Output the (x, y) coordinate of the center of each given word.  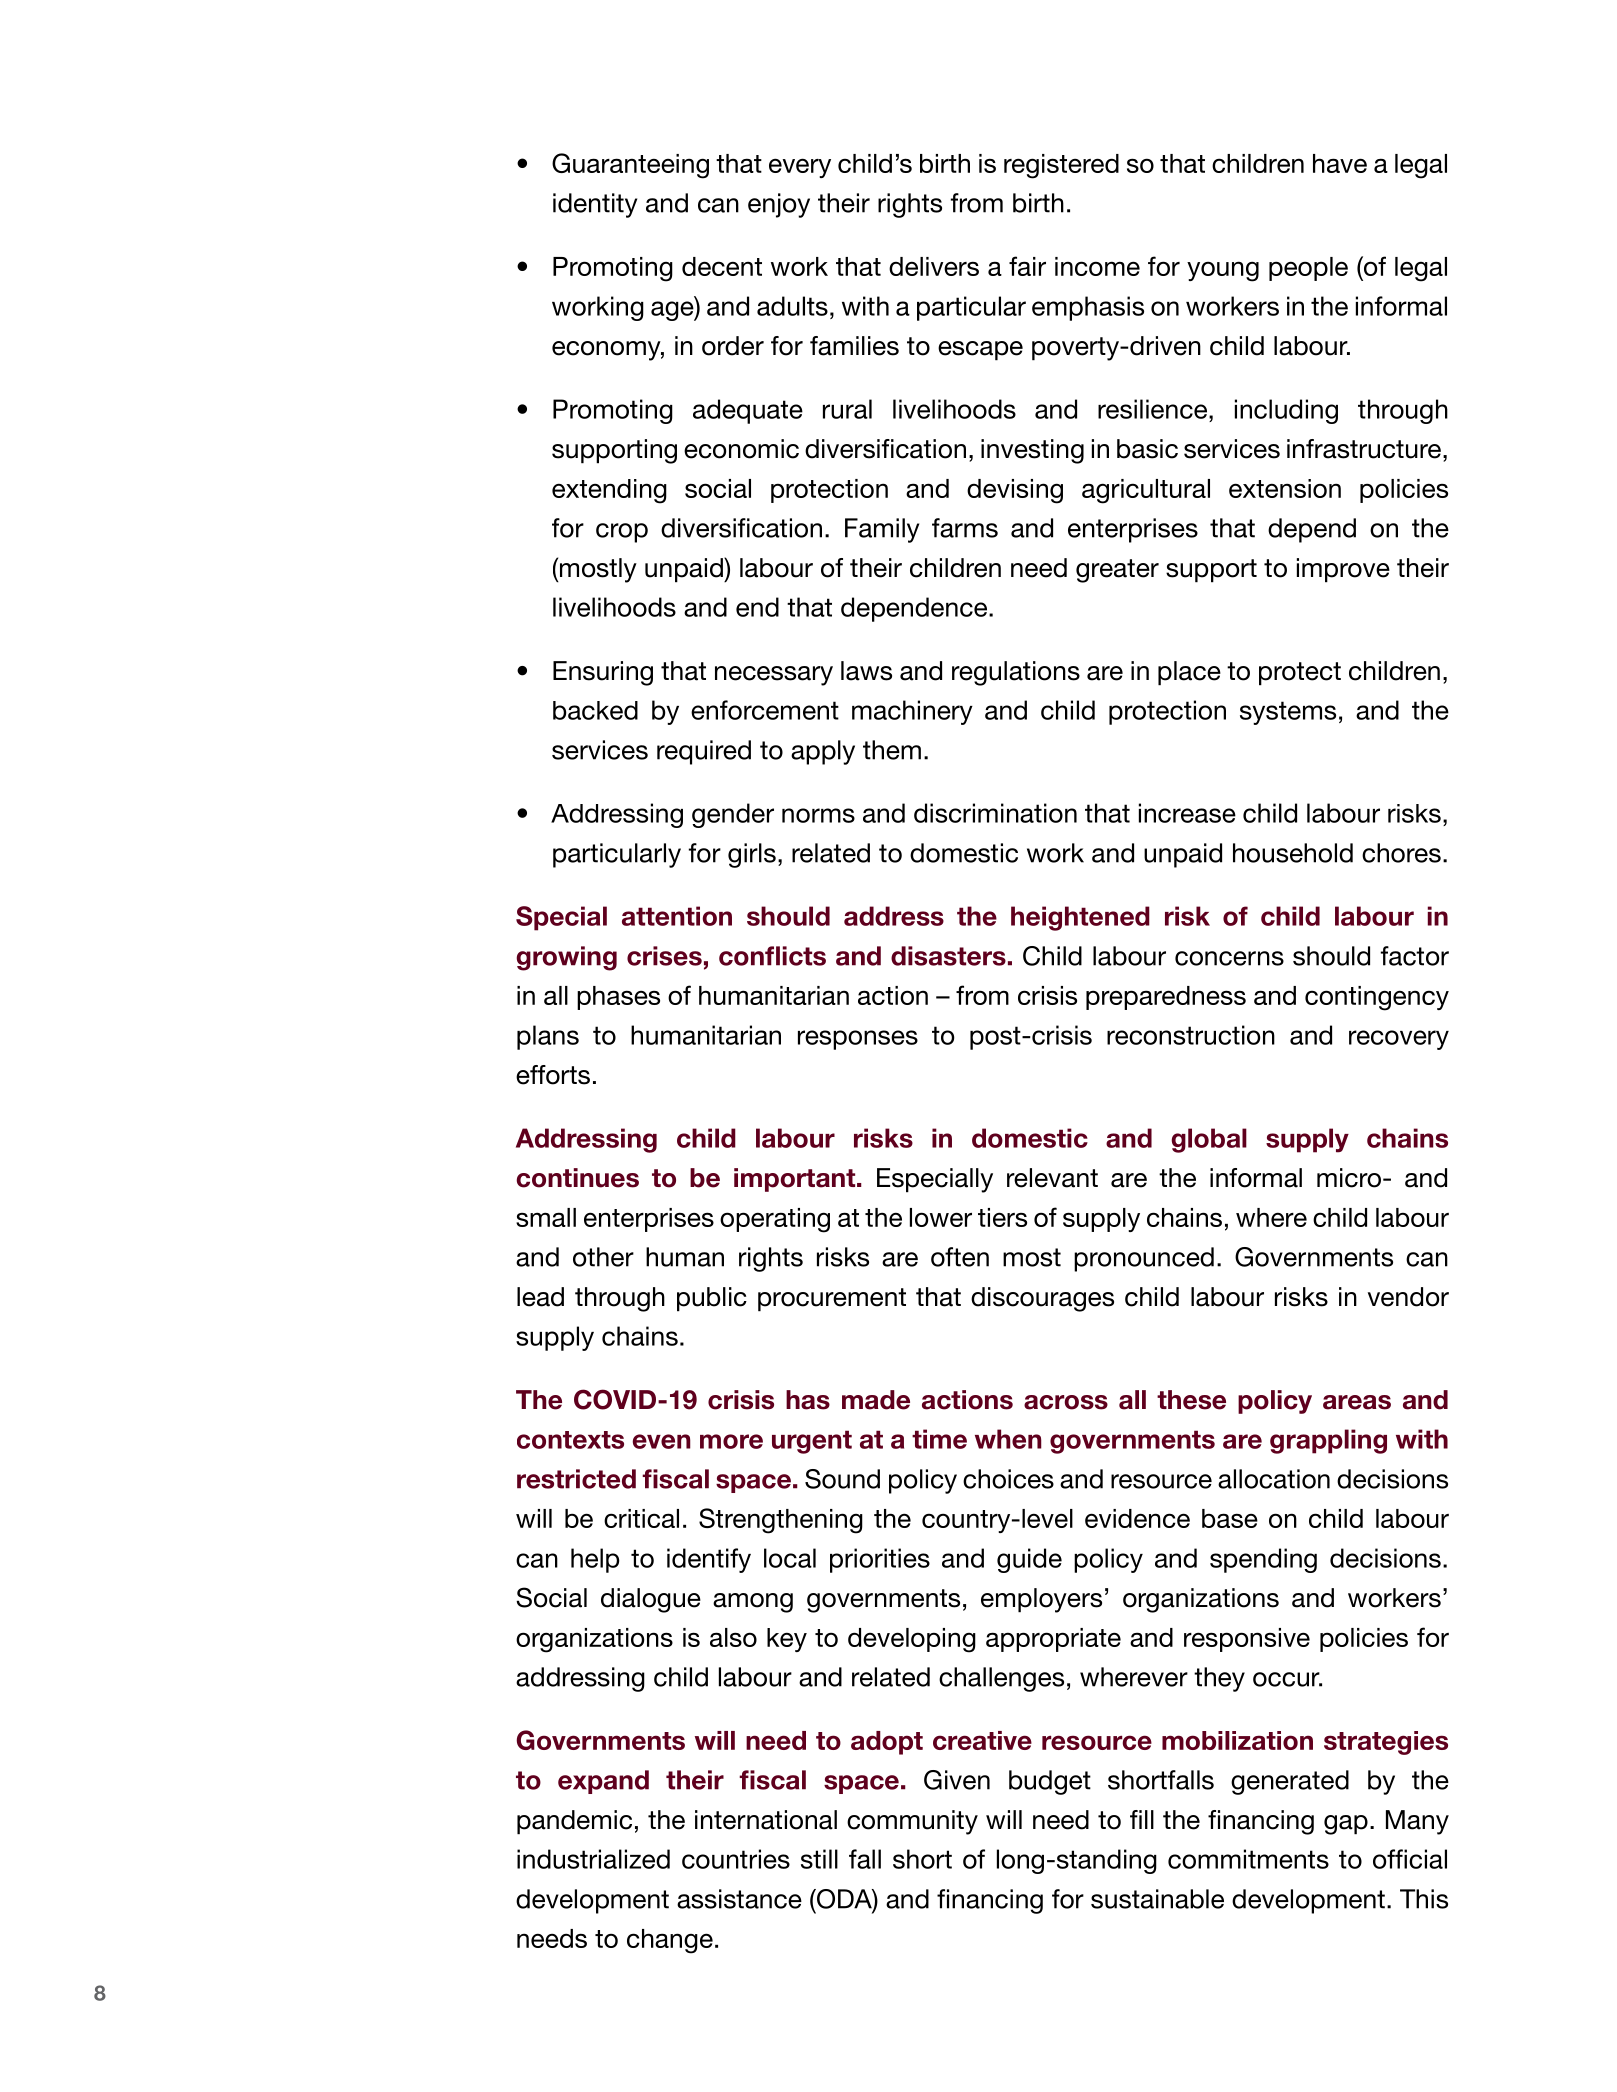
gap (1346, 1825)
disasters (948, 956)
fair (1027, 266)
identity (595, 205)
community (912, 1822)
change (670, 1941)
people (1308, 269)
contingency (1377, 998)
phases (618, 998)
